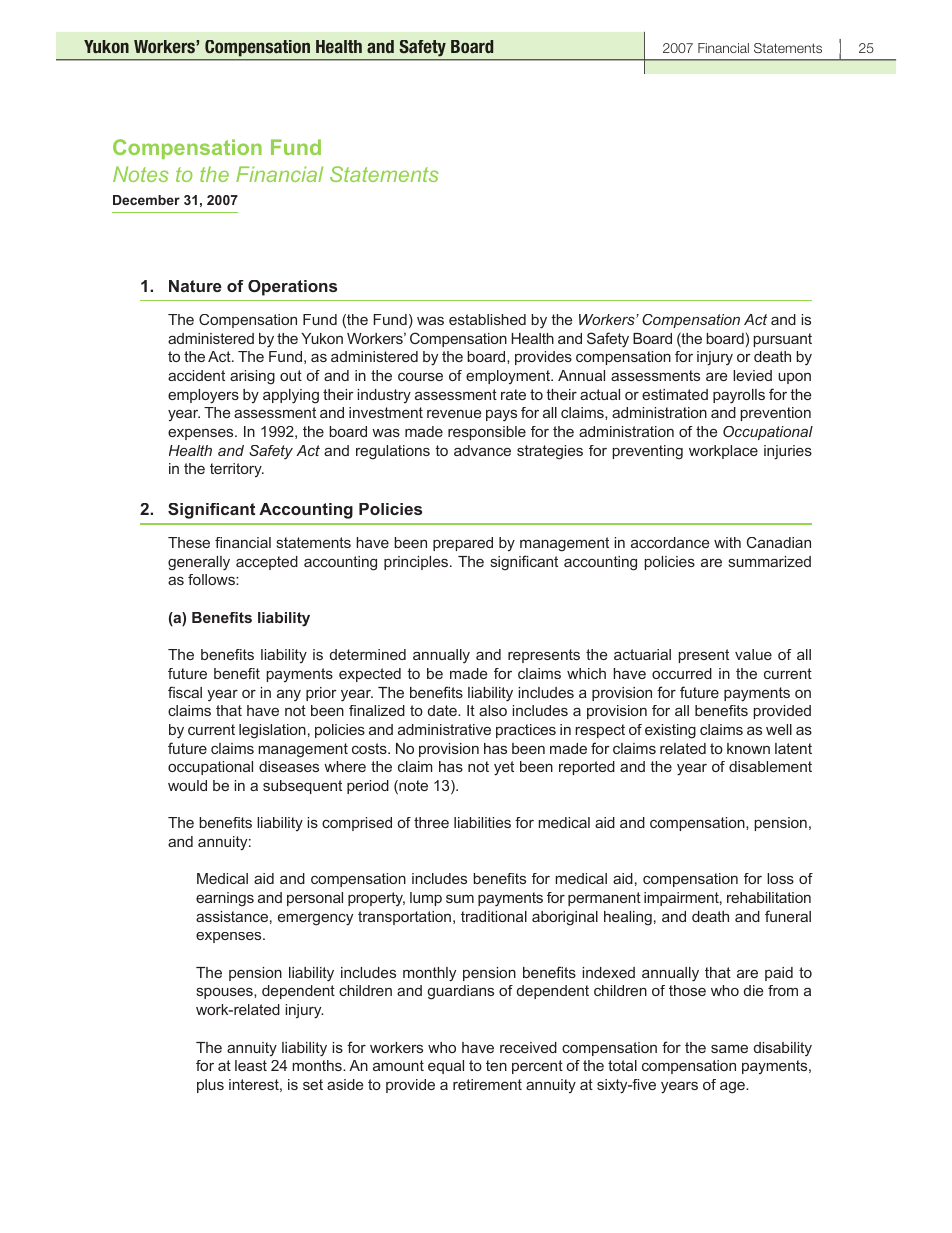 The width and height of the screenshot is (952, 1233). Describe the element at coordinates (504, 768) in the screenshot. I see `yet` at that location.
